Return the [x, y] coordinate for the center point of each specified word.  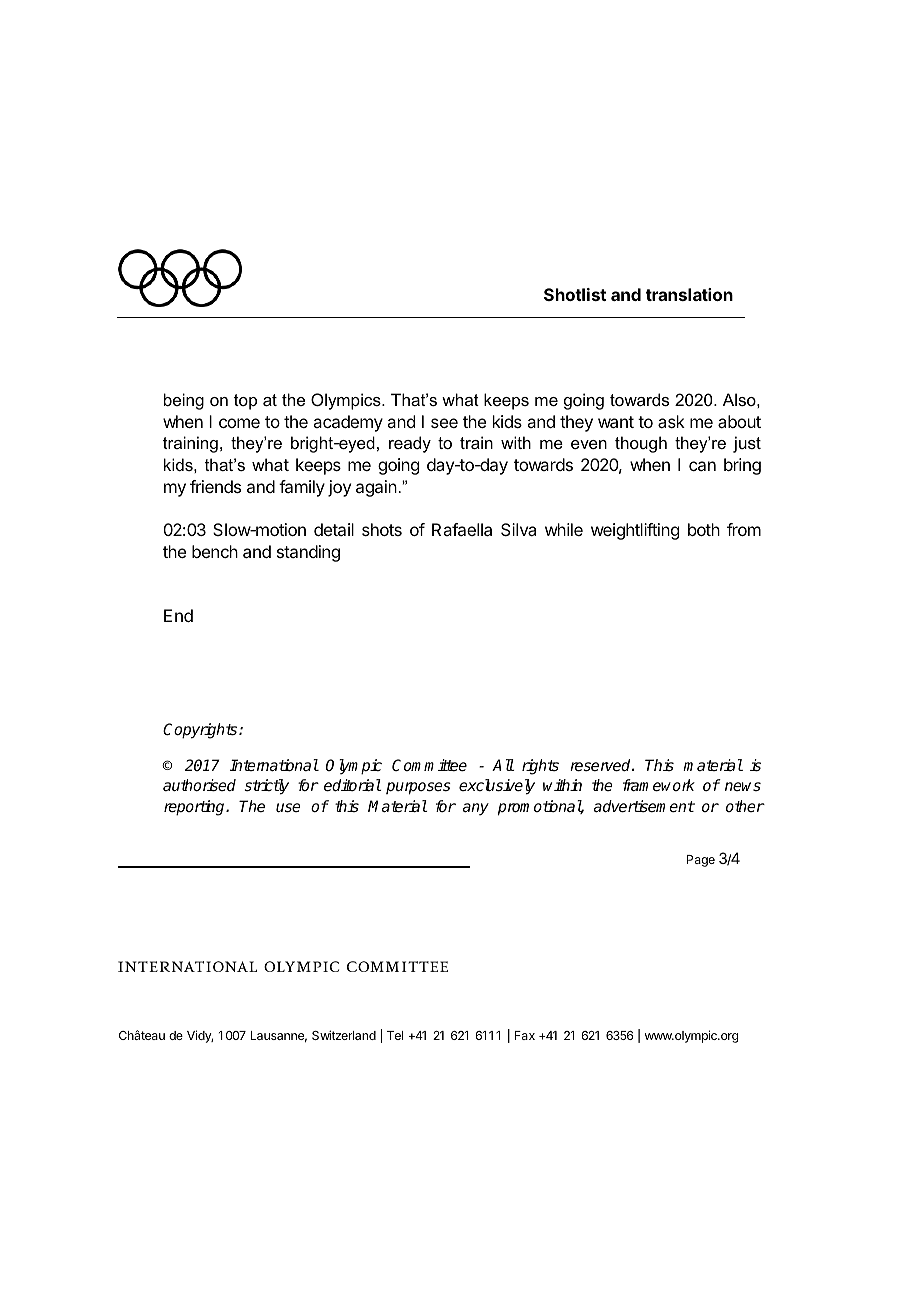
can [702, 466]
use [288, 808]
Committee [429, 765]
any [476, 809]
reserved [601, 765]
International [274, 765]
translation [689, 294]
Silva [518, 529]
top [245, 402]
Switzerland [344, 1035]
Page [701, 861]
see [444, 423]
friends [215, 486]
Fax [525, 1035]
